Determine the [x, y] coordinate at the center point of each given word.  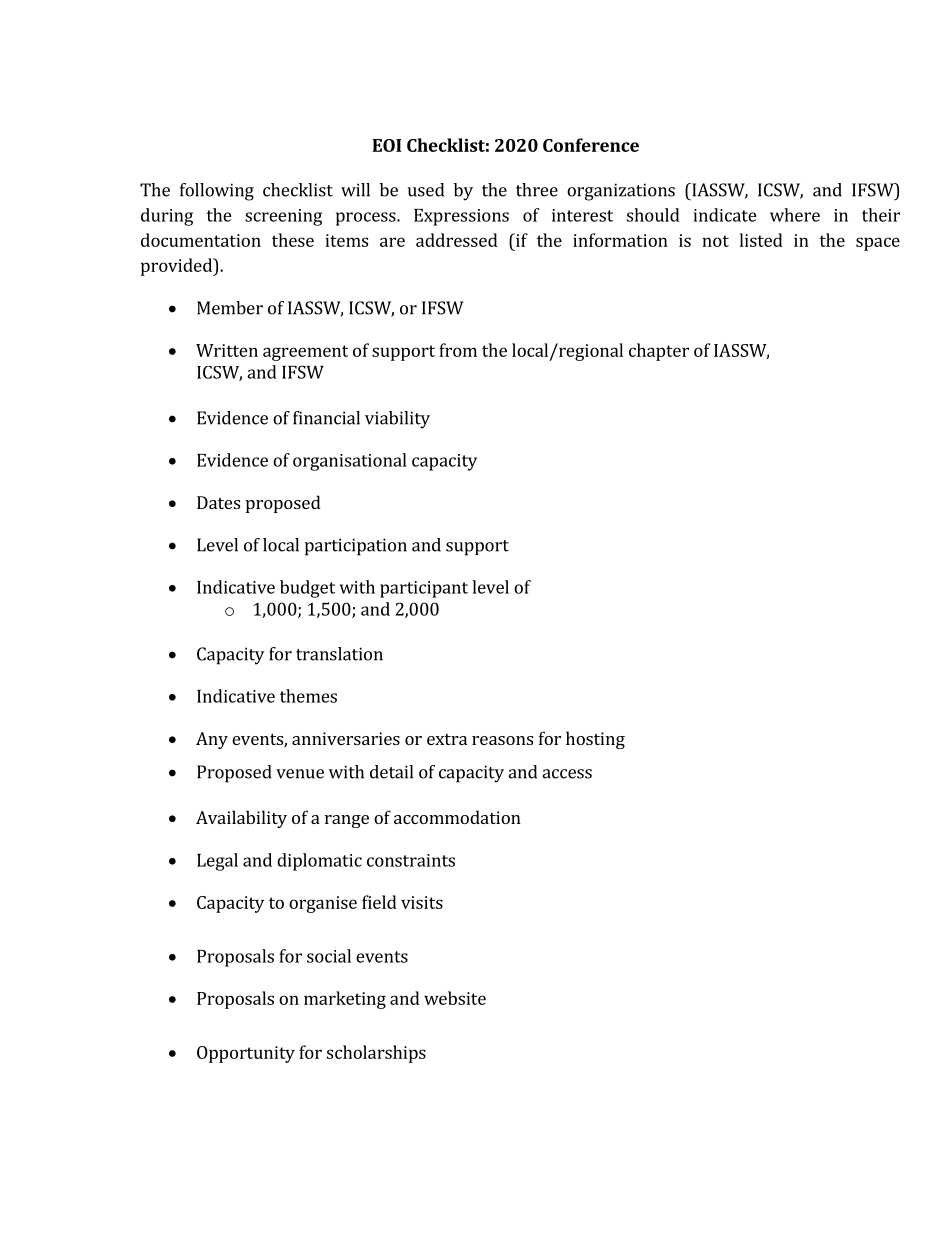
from [458, 350]
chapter [659, 352]
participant [424, 589]
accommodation [457, 817]
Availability [241, 819]
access [567, 774]
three [537, 190]
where [795, 215]
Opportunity [246, 1054]
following [217, 192]
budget [307, 589]
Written [227, 350]
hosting [595, 740]
